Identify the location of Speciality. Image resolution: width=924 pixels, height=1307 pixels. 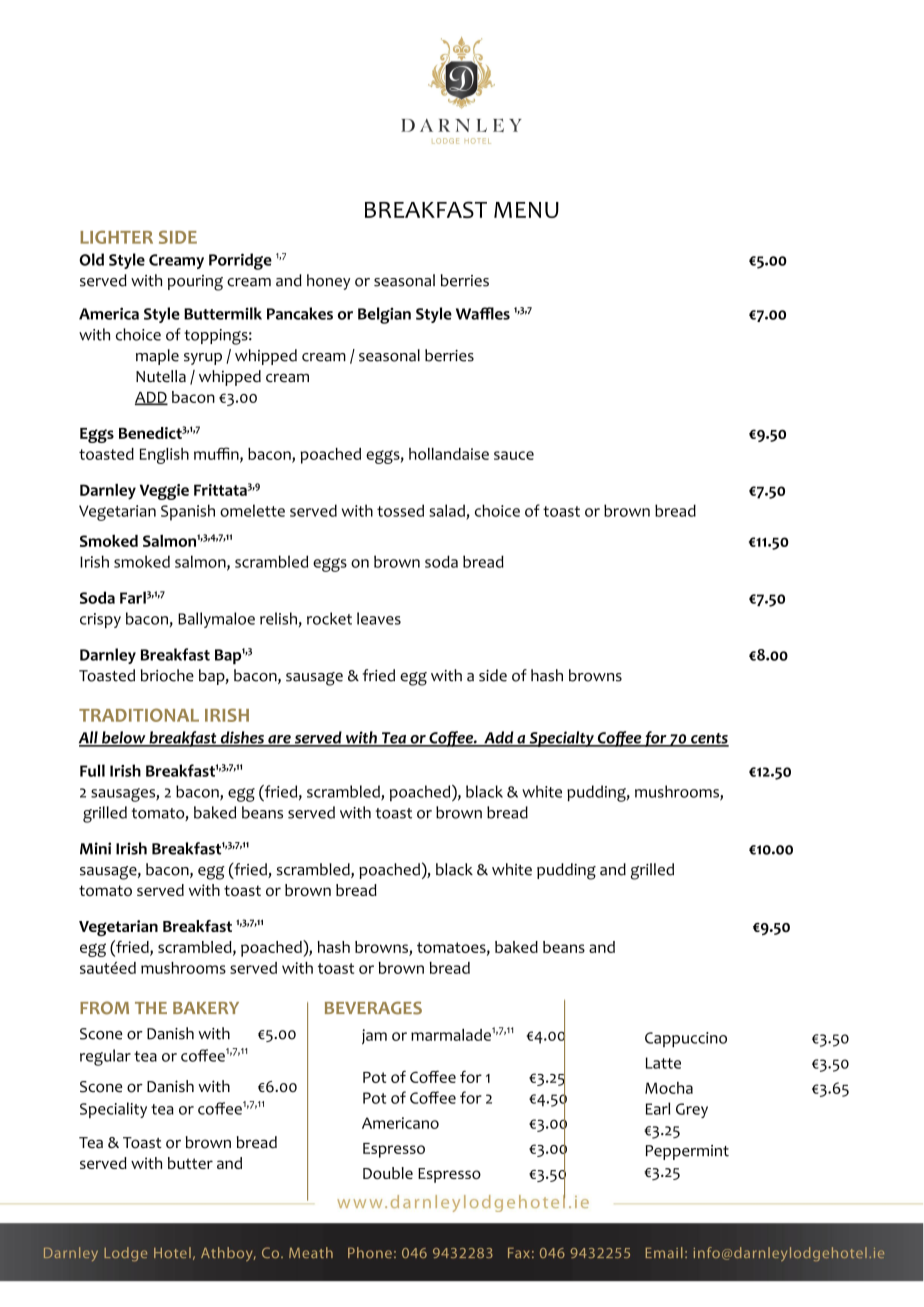
(113, 1110).
